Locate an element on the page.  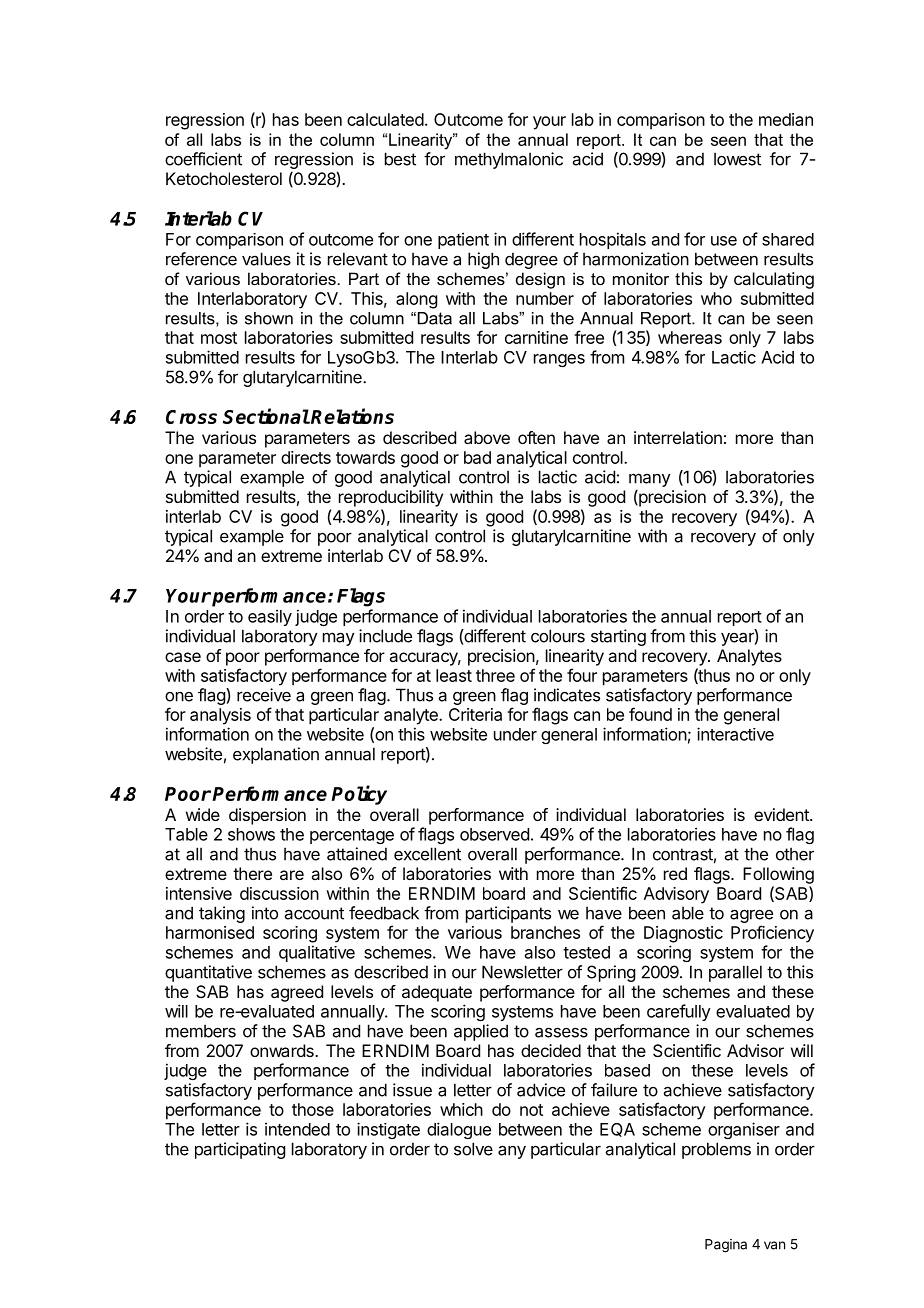
directs is located at coordinates (306, 457).
